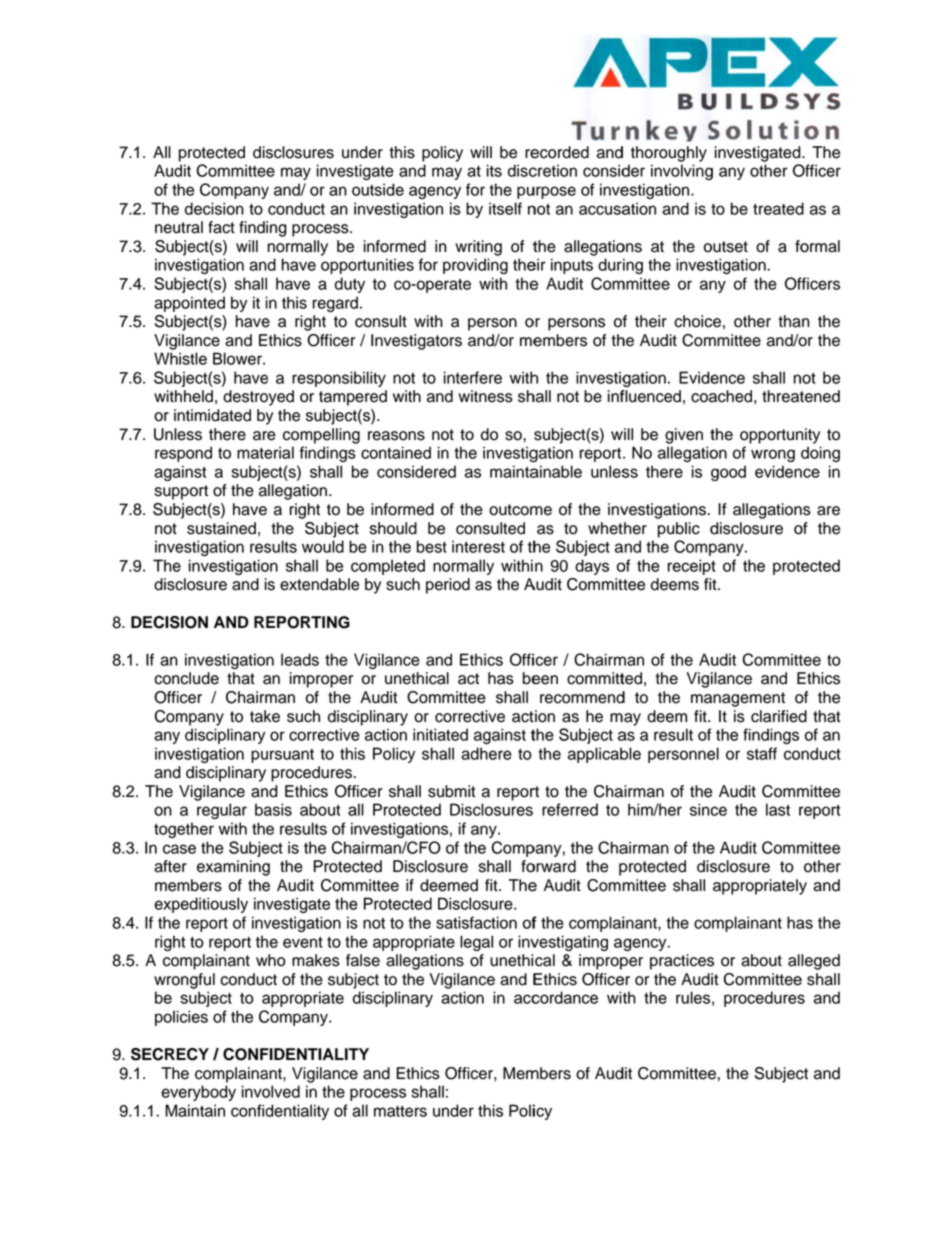  I want to click on itself, so click(505, 208).
